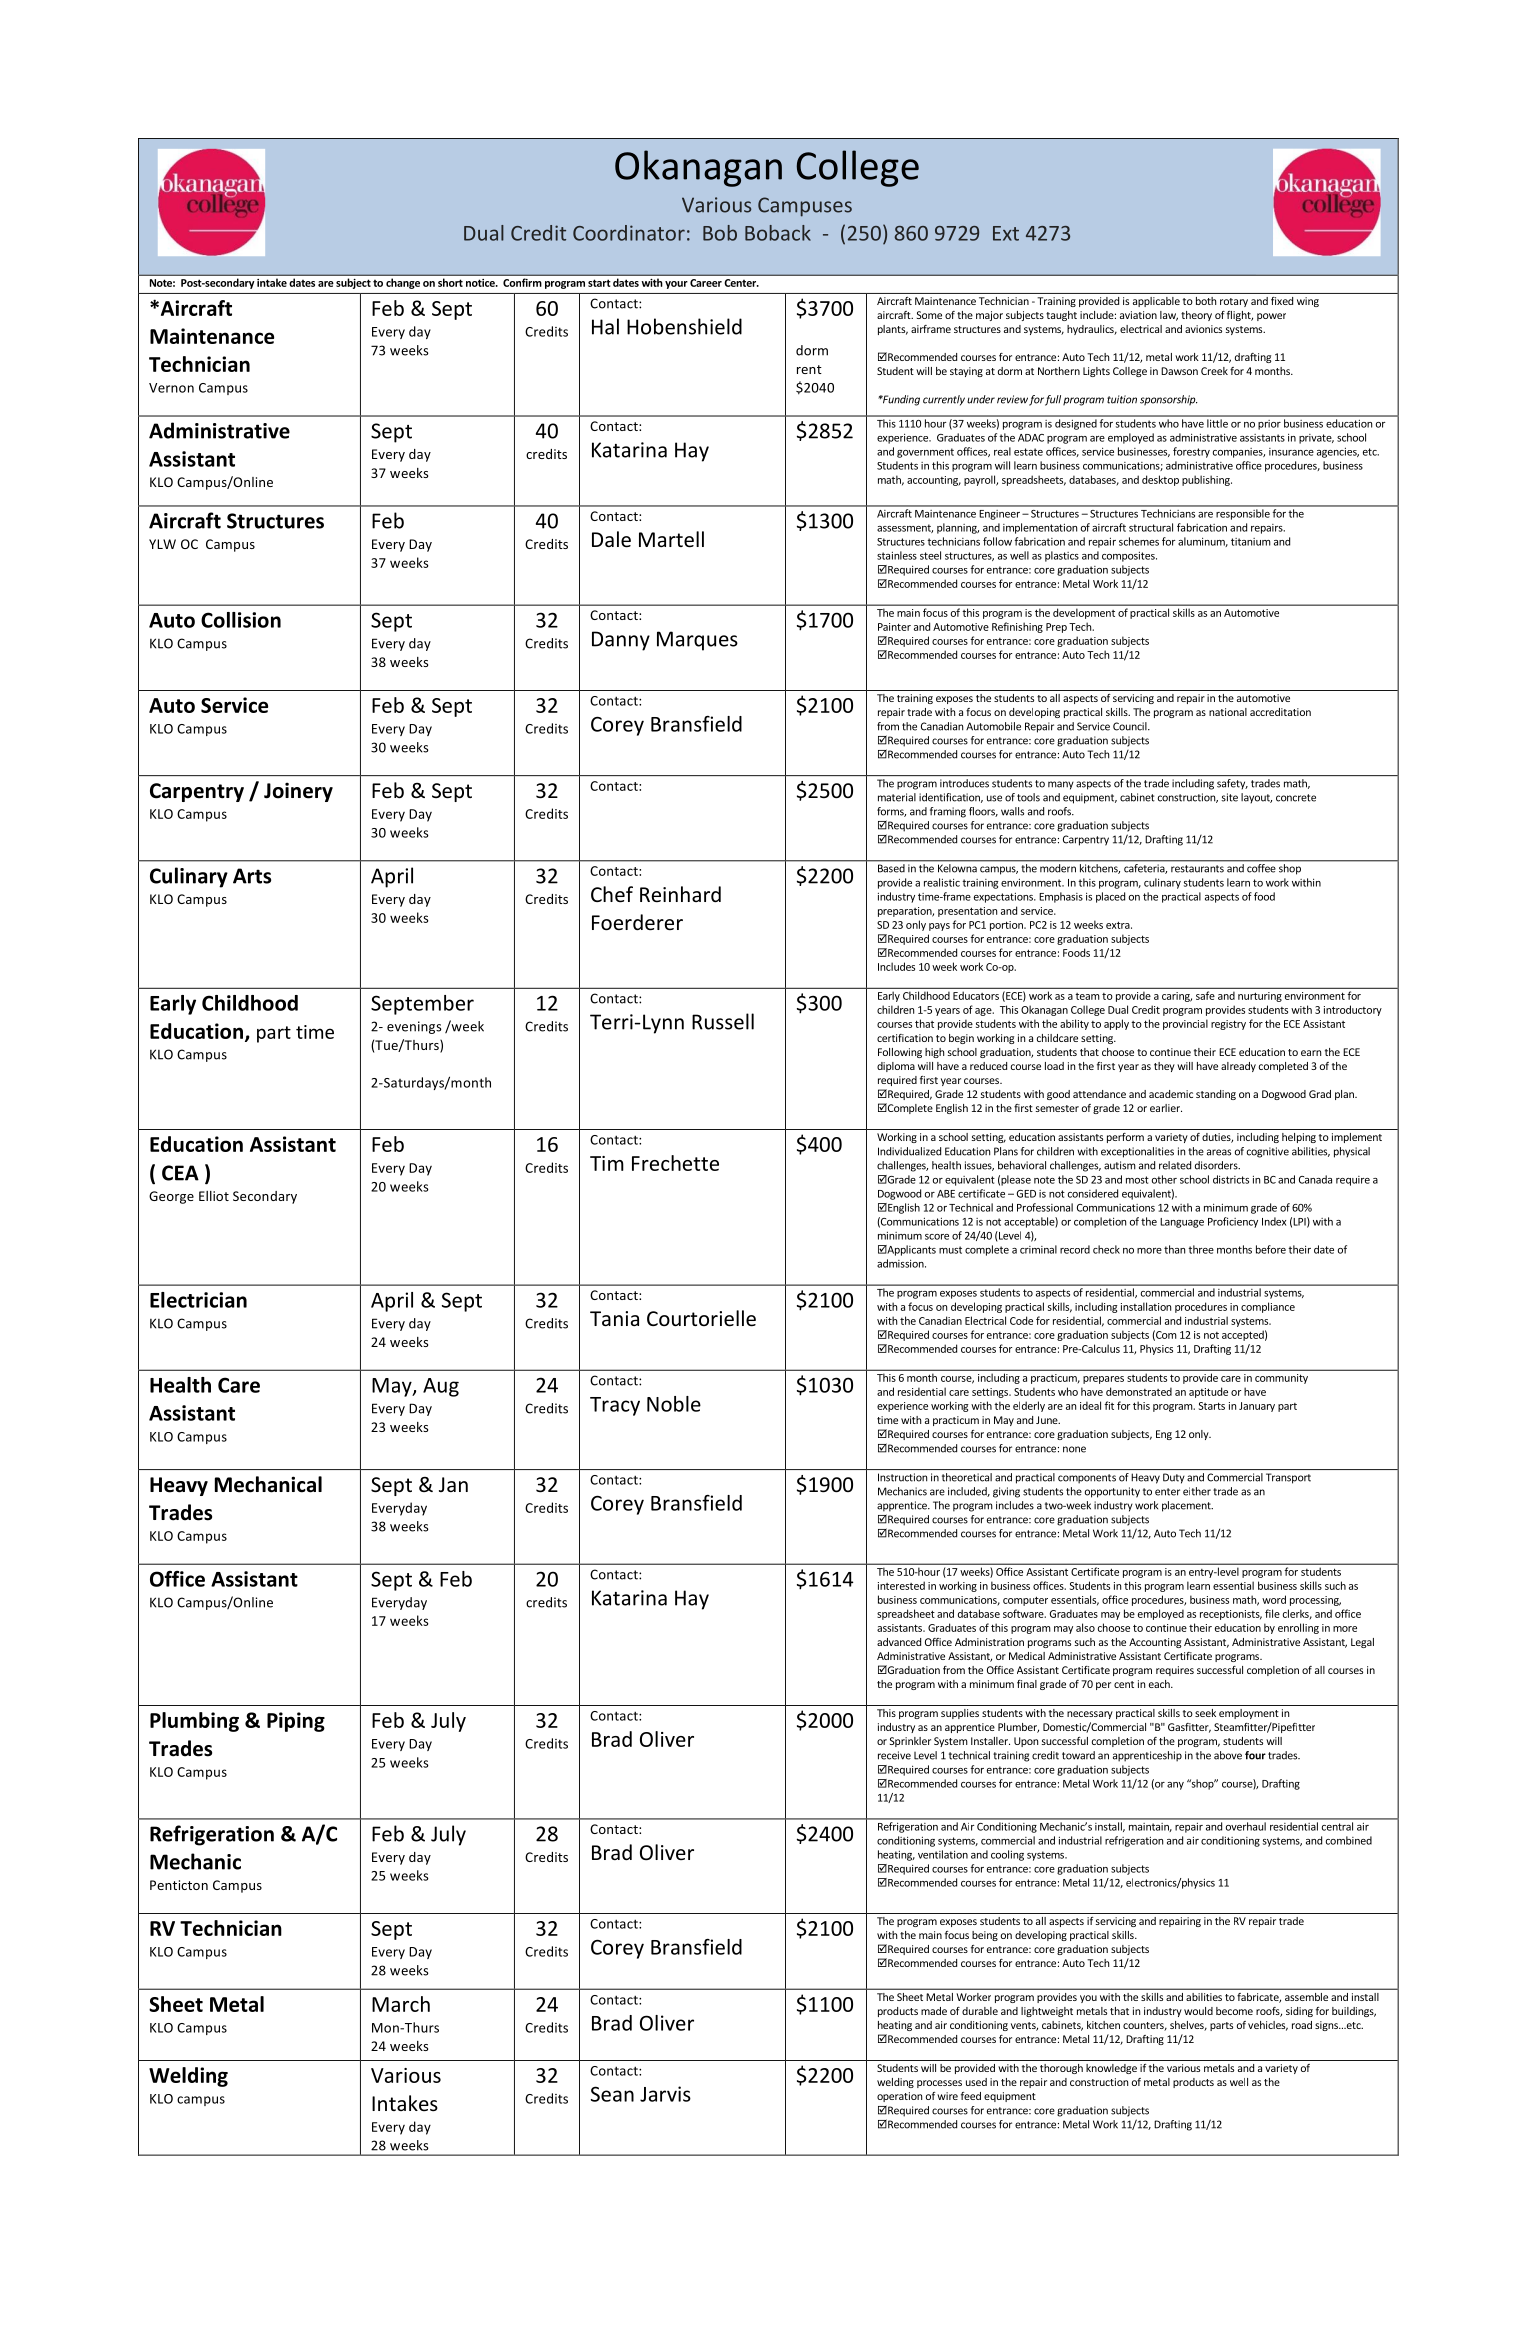  Describe the element at coordinates (401, 2004) in the image. I see `March` at that location.
